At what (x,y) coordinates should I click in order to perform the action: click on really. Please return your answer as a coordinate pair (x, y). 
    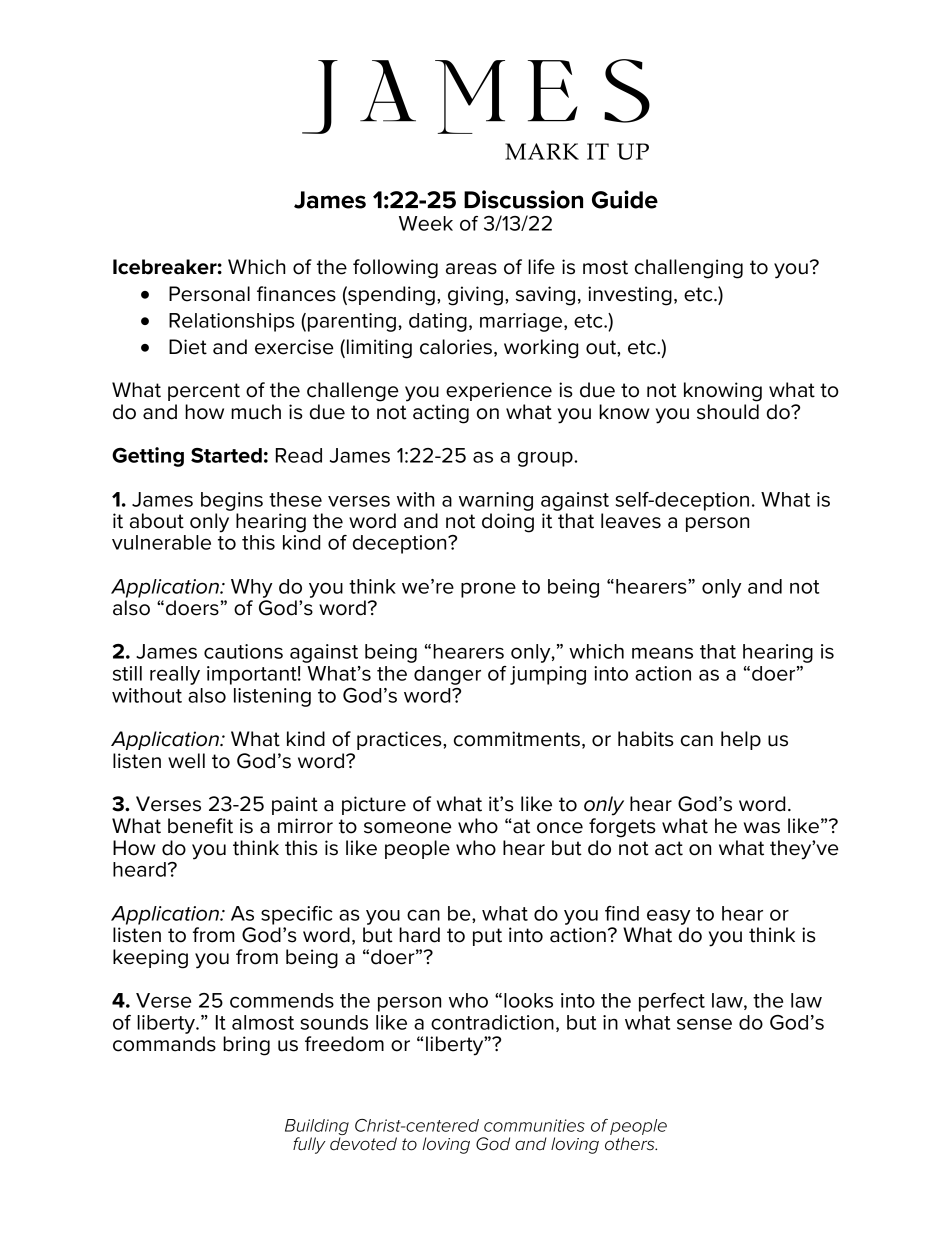
    Looking at the image, I should click on (175, 675).
